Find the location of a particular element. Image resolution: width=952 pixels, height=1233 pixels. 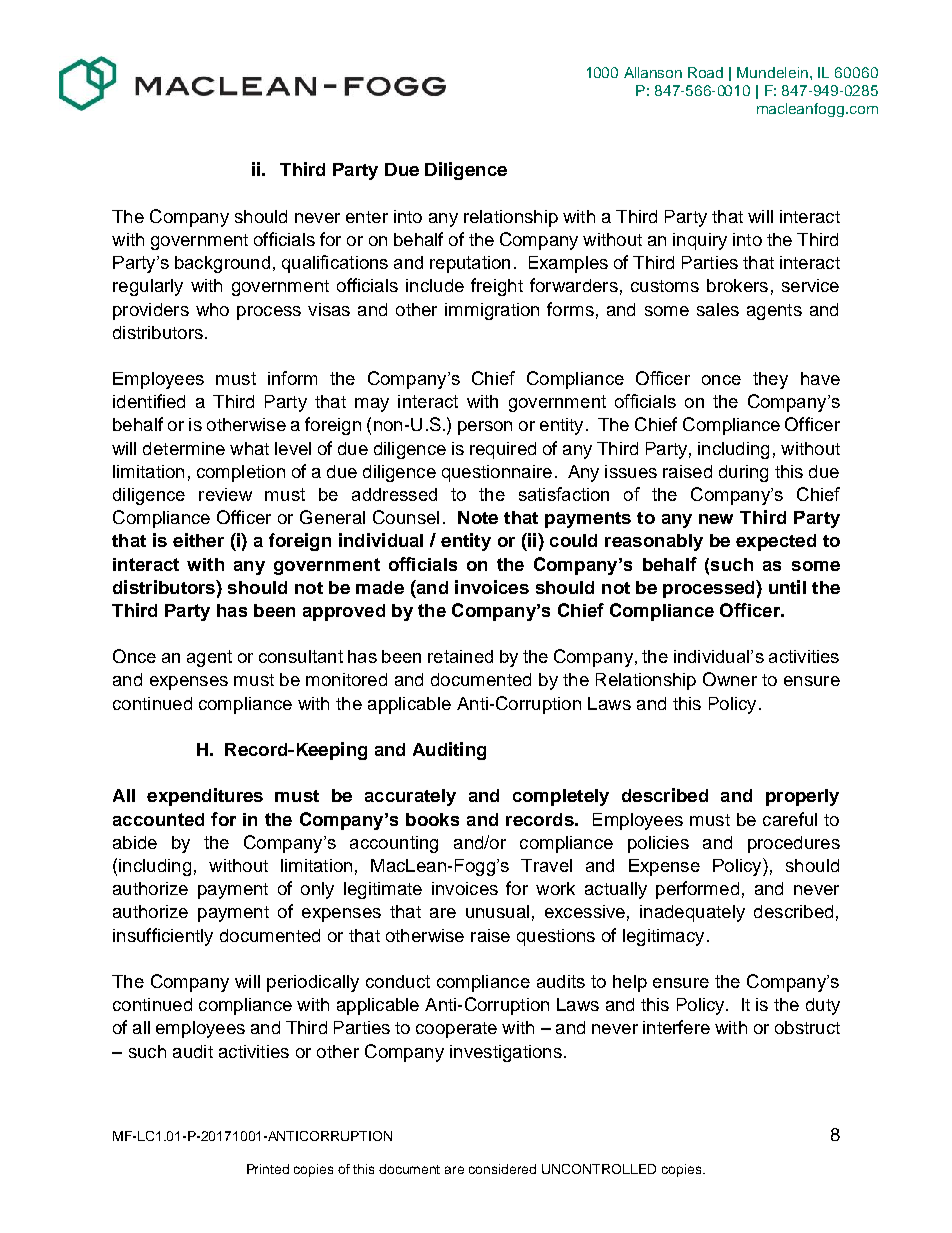

immigration is located at coordinates (492, 311).
